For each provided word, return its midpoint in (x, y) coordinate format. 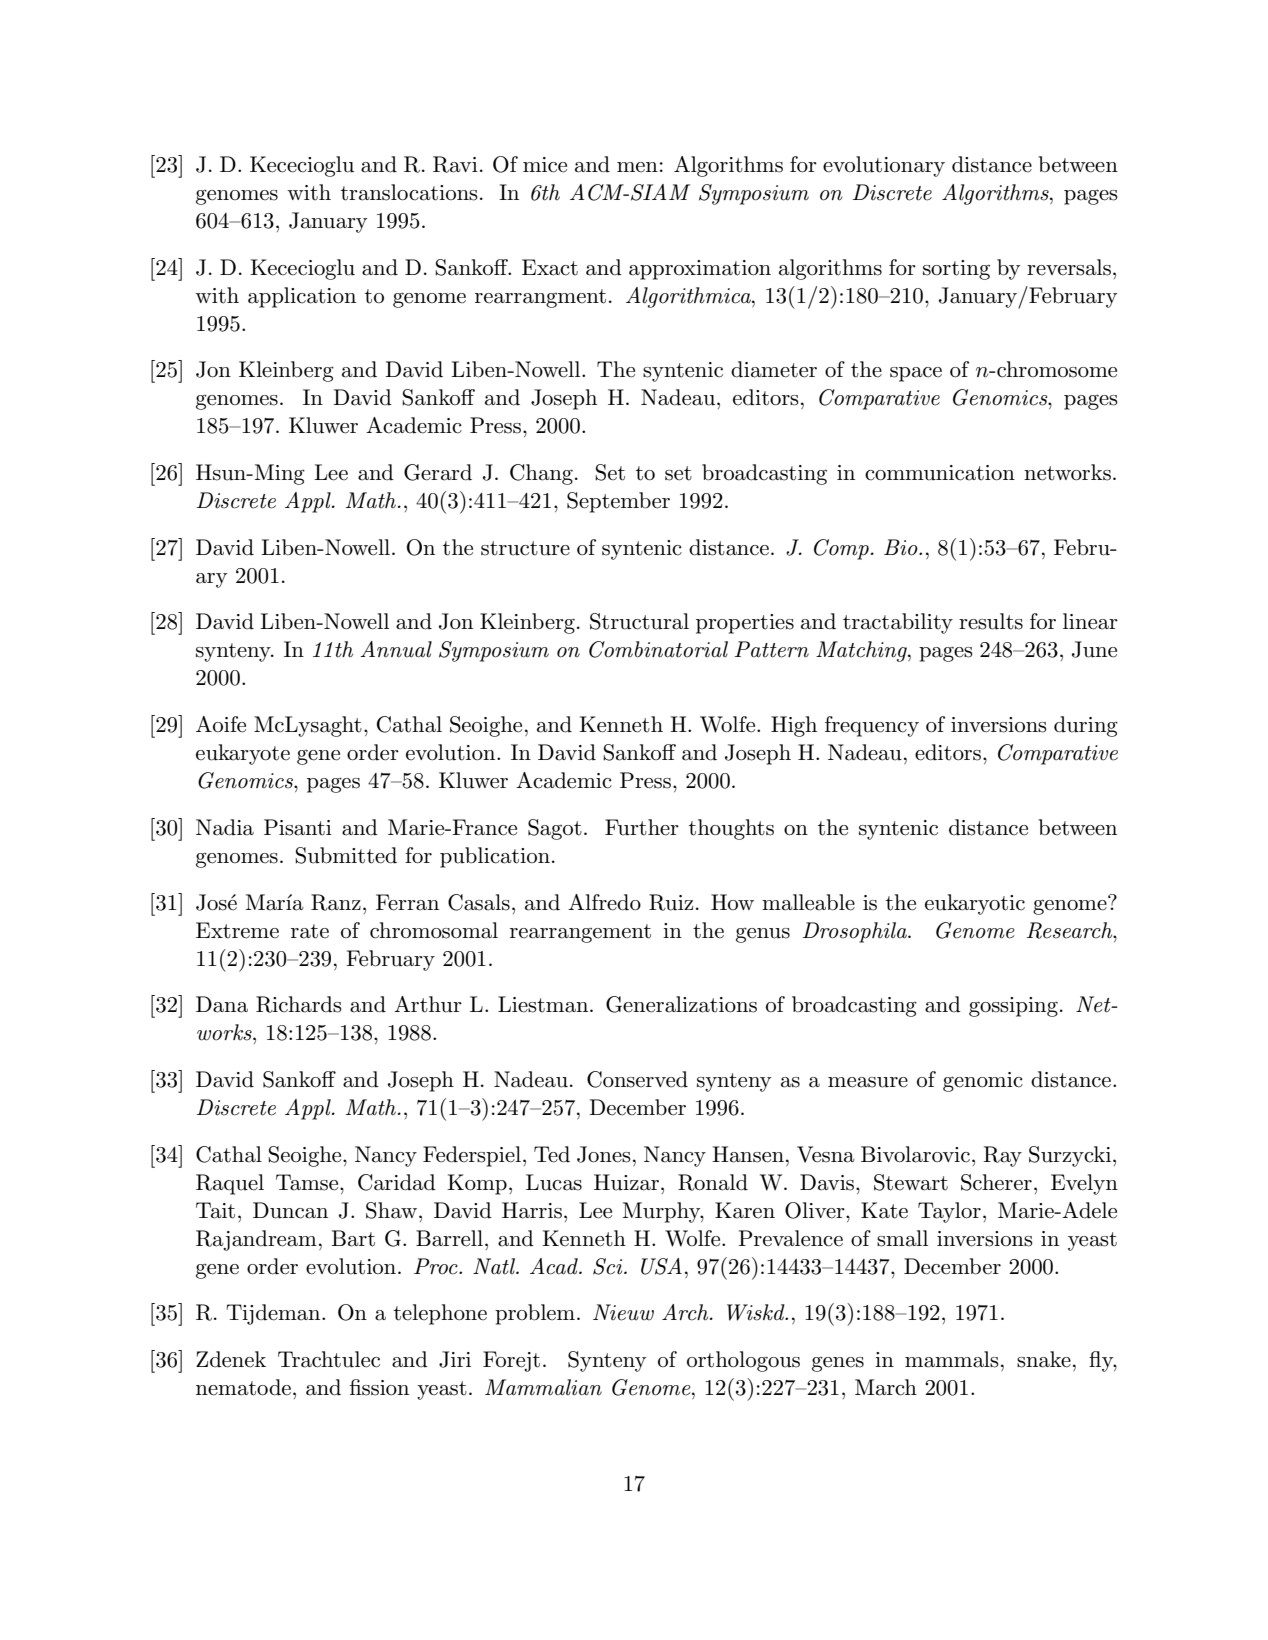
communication (940, 473)
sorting (956, 270)
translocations (409, 192)
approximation (700, 270)
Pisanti (298, 827)
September (618, 502)
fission (379, 1387)
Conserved (637, 1079)
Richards (299, 1004)
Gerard (438, 472)
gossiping (1013, 1007)
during (1086, 726)
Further (642, 827)
